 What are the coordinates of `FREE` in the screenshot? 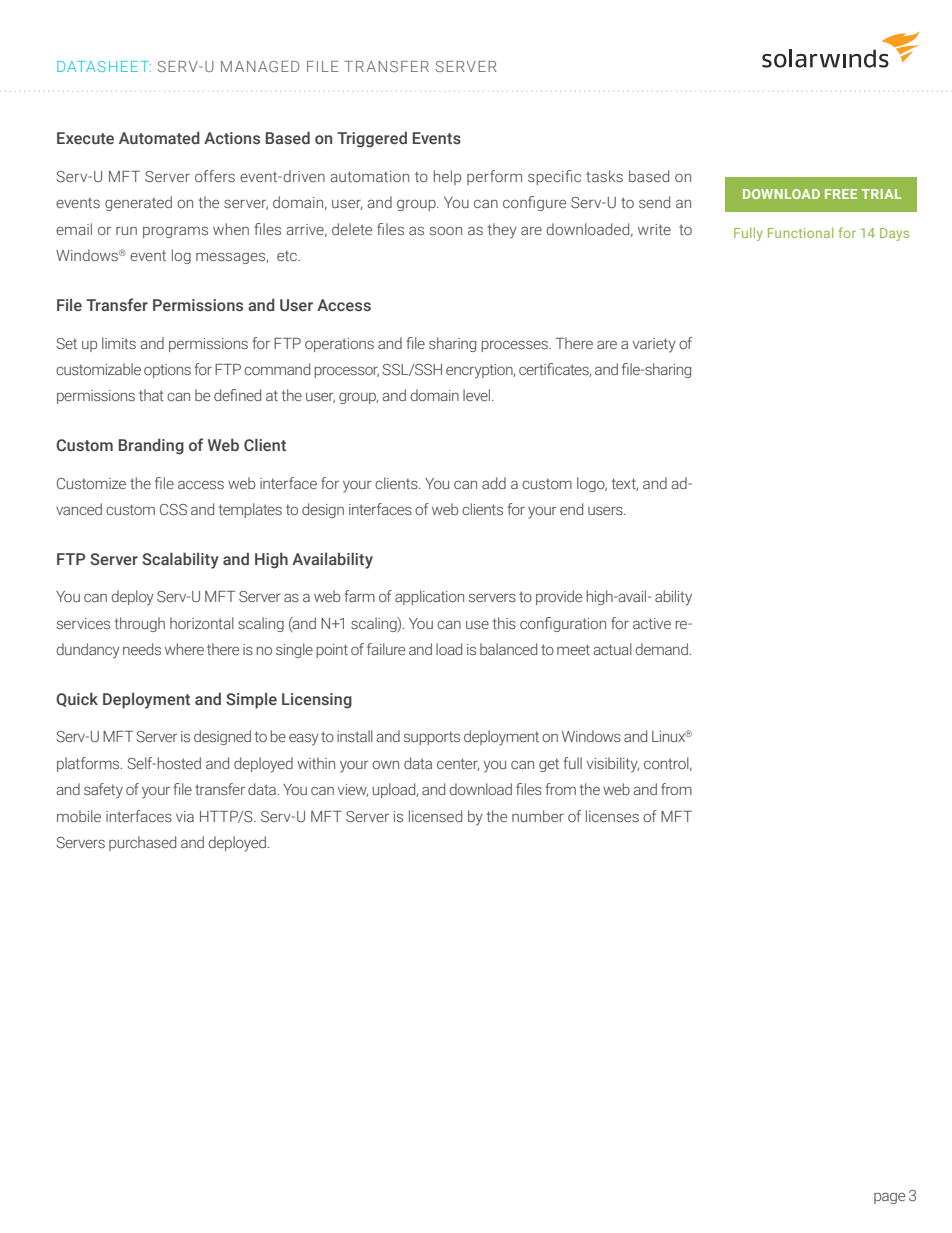 It's located at (841, 194).
